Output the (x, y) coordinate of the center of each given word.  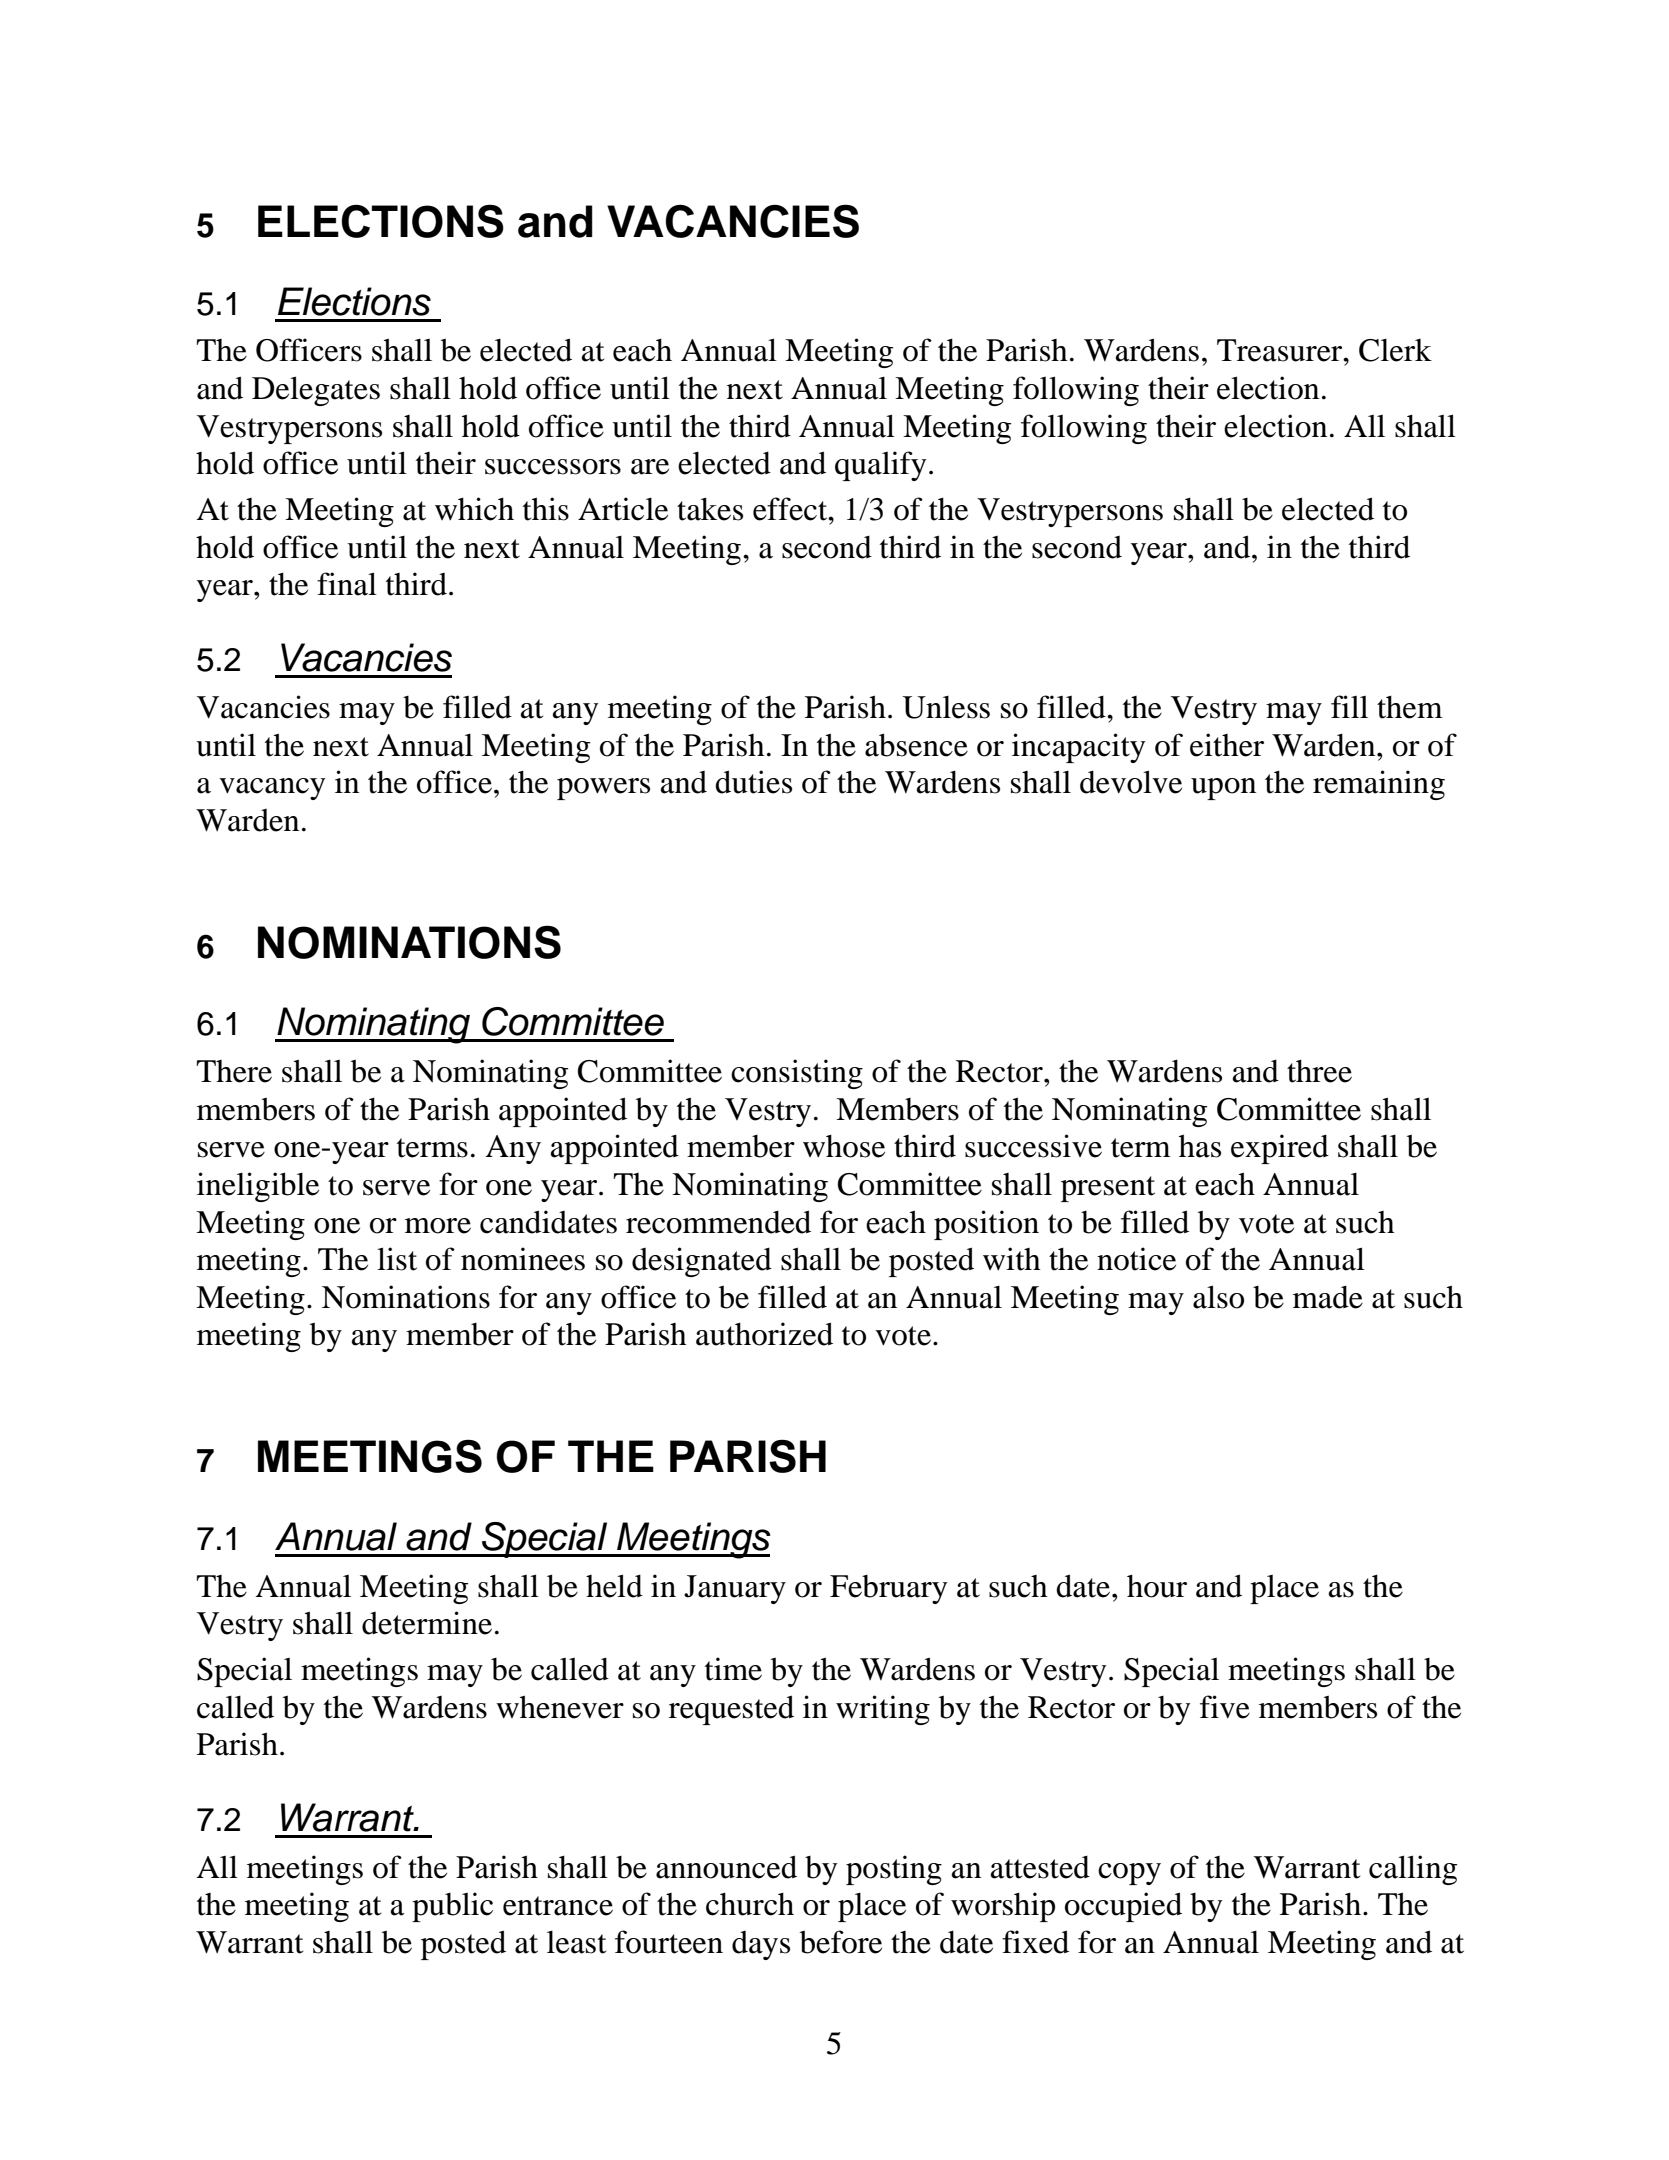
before (841, 1942)
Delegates (316, 391)
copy (1129, 1874)
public (452, 1907)
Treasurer (1281, 350)
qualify (880, 466)
